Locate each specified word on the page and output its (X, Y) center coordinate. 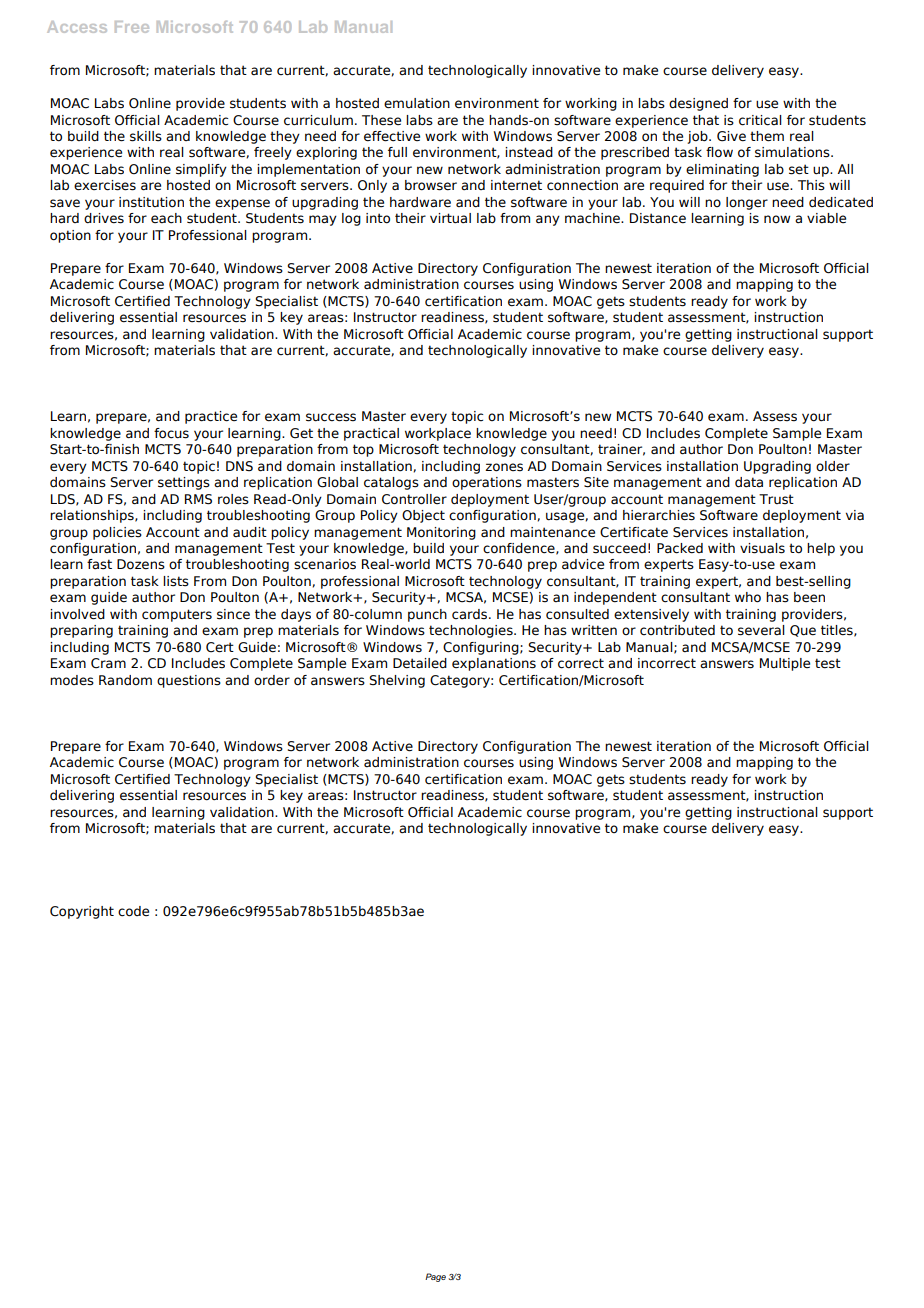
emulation (417, 103)
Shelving (397, 681)
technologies (472, 631)
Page (435, 1277)
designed (698, 104)
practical (371, 434)
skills (146, 136)
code (133, 911)
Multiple (785, 664)
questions (189, 681)
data (749, 482)
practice (211, 417)
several (761, 630)
